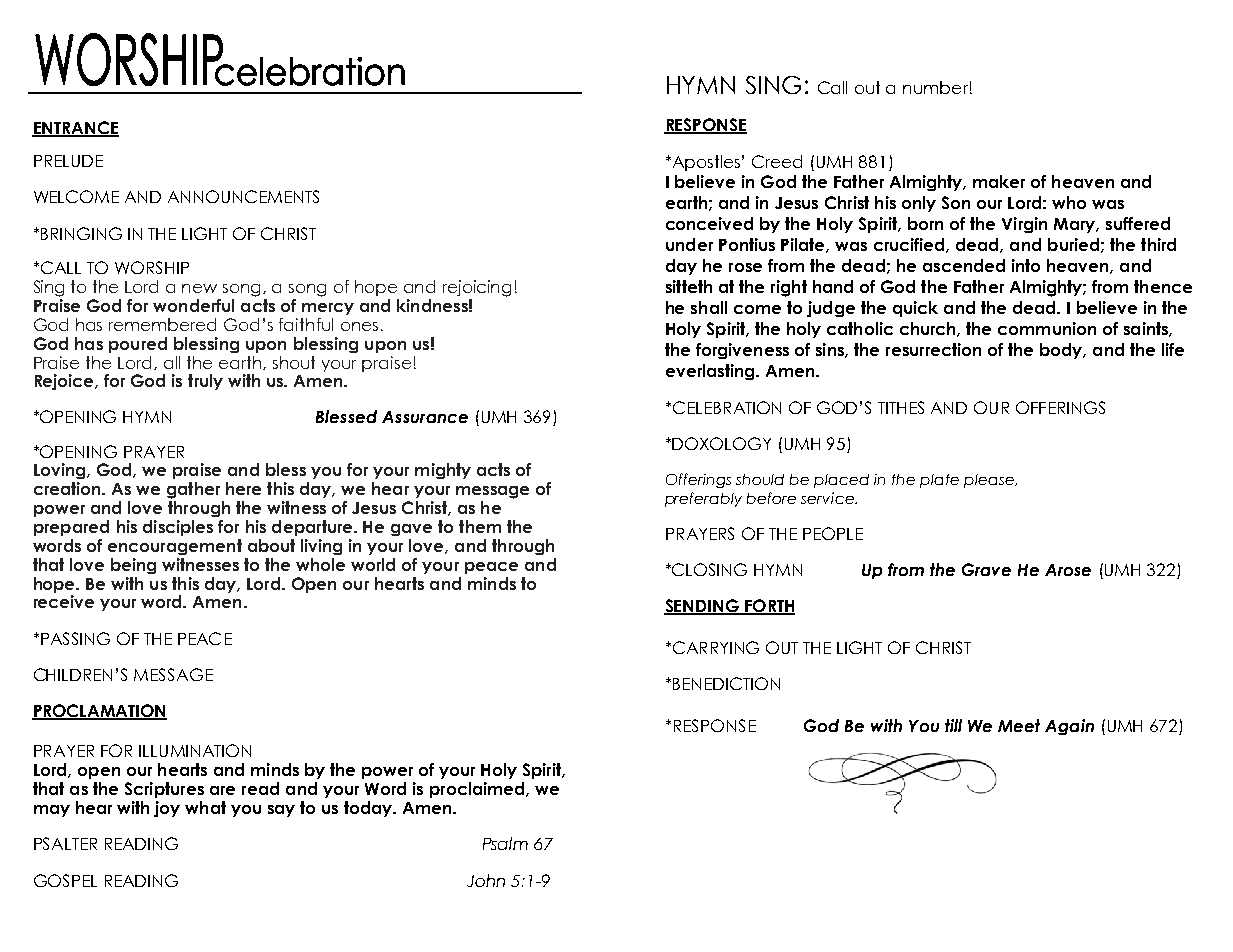 This screenshot has height=952, width=1233. What do you see at coordinates (65, 880) in the screenshot?
I see `GOSPEL` at bounding box center [65, 880].
